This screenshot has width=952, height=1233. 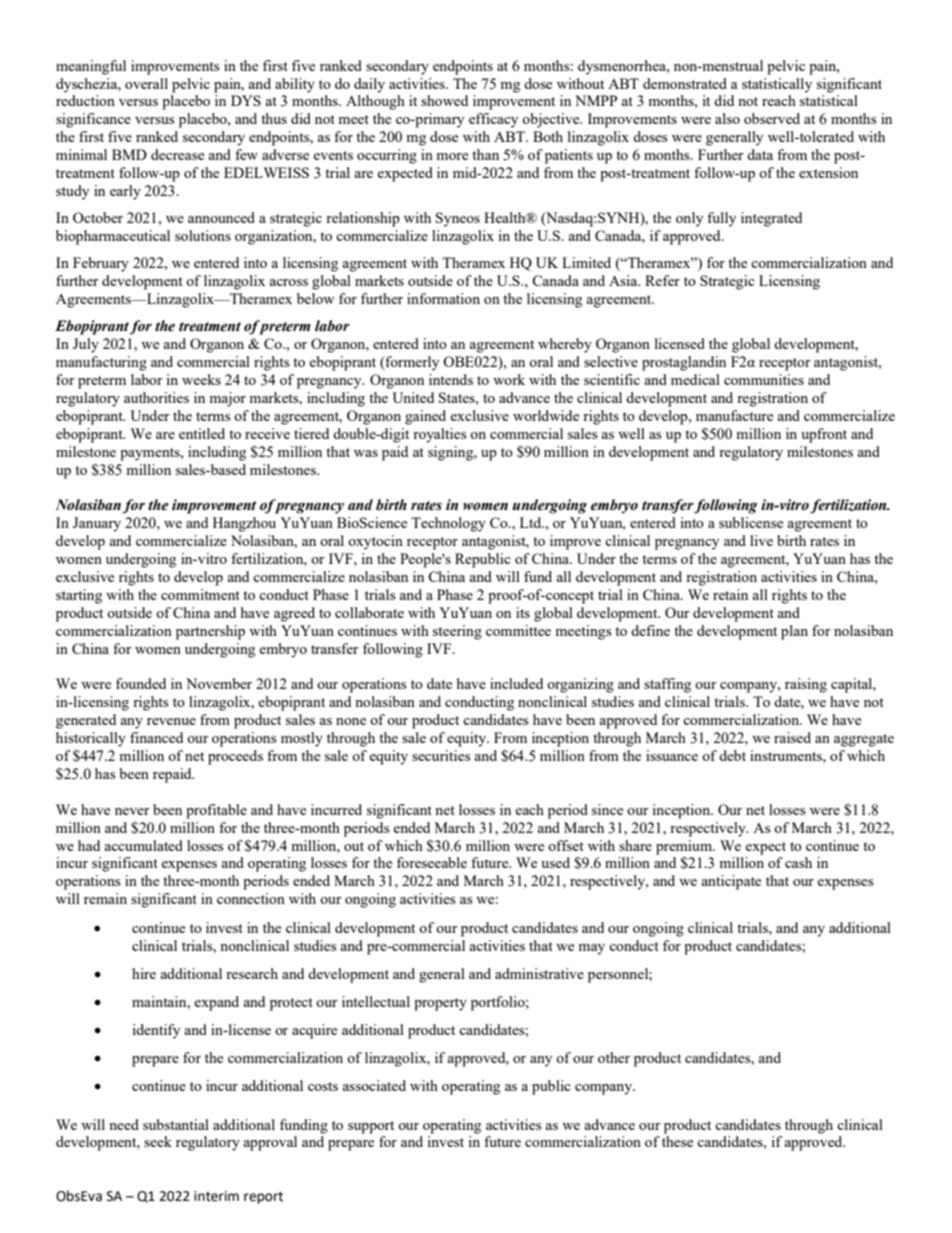 I want to click on royalties, so click(x=439, y=435).
